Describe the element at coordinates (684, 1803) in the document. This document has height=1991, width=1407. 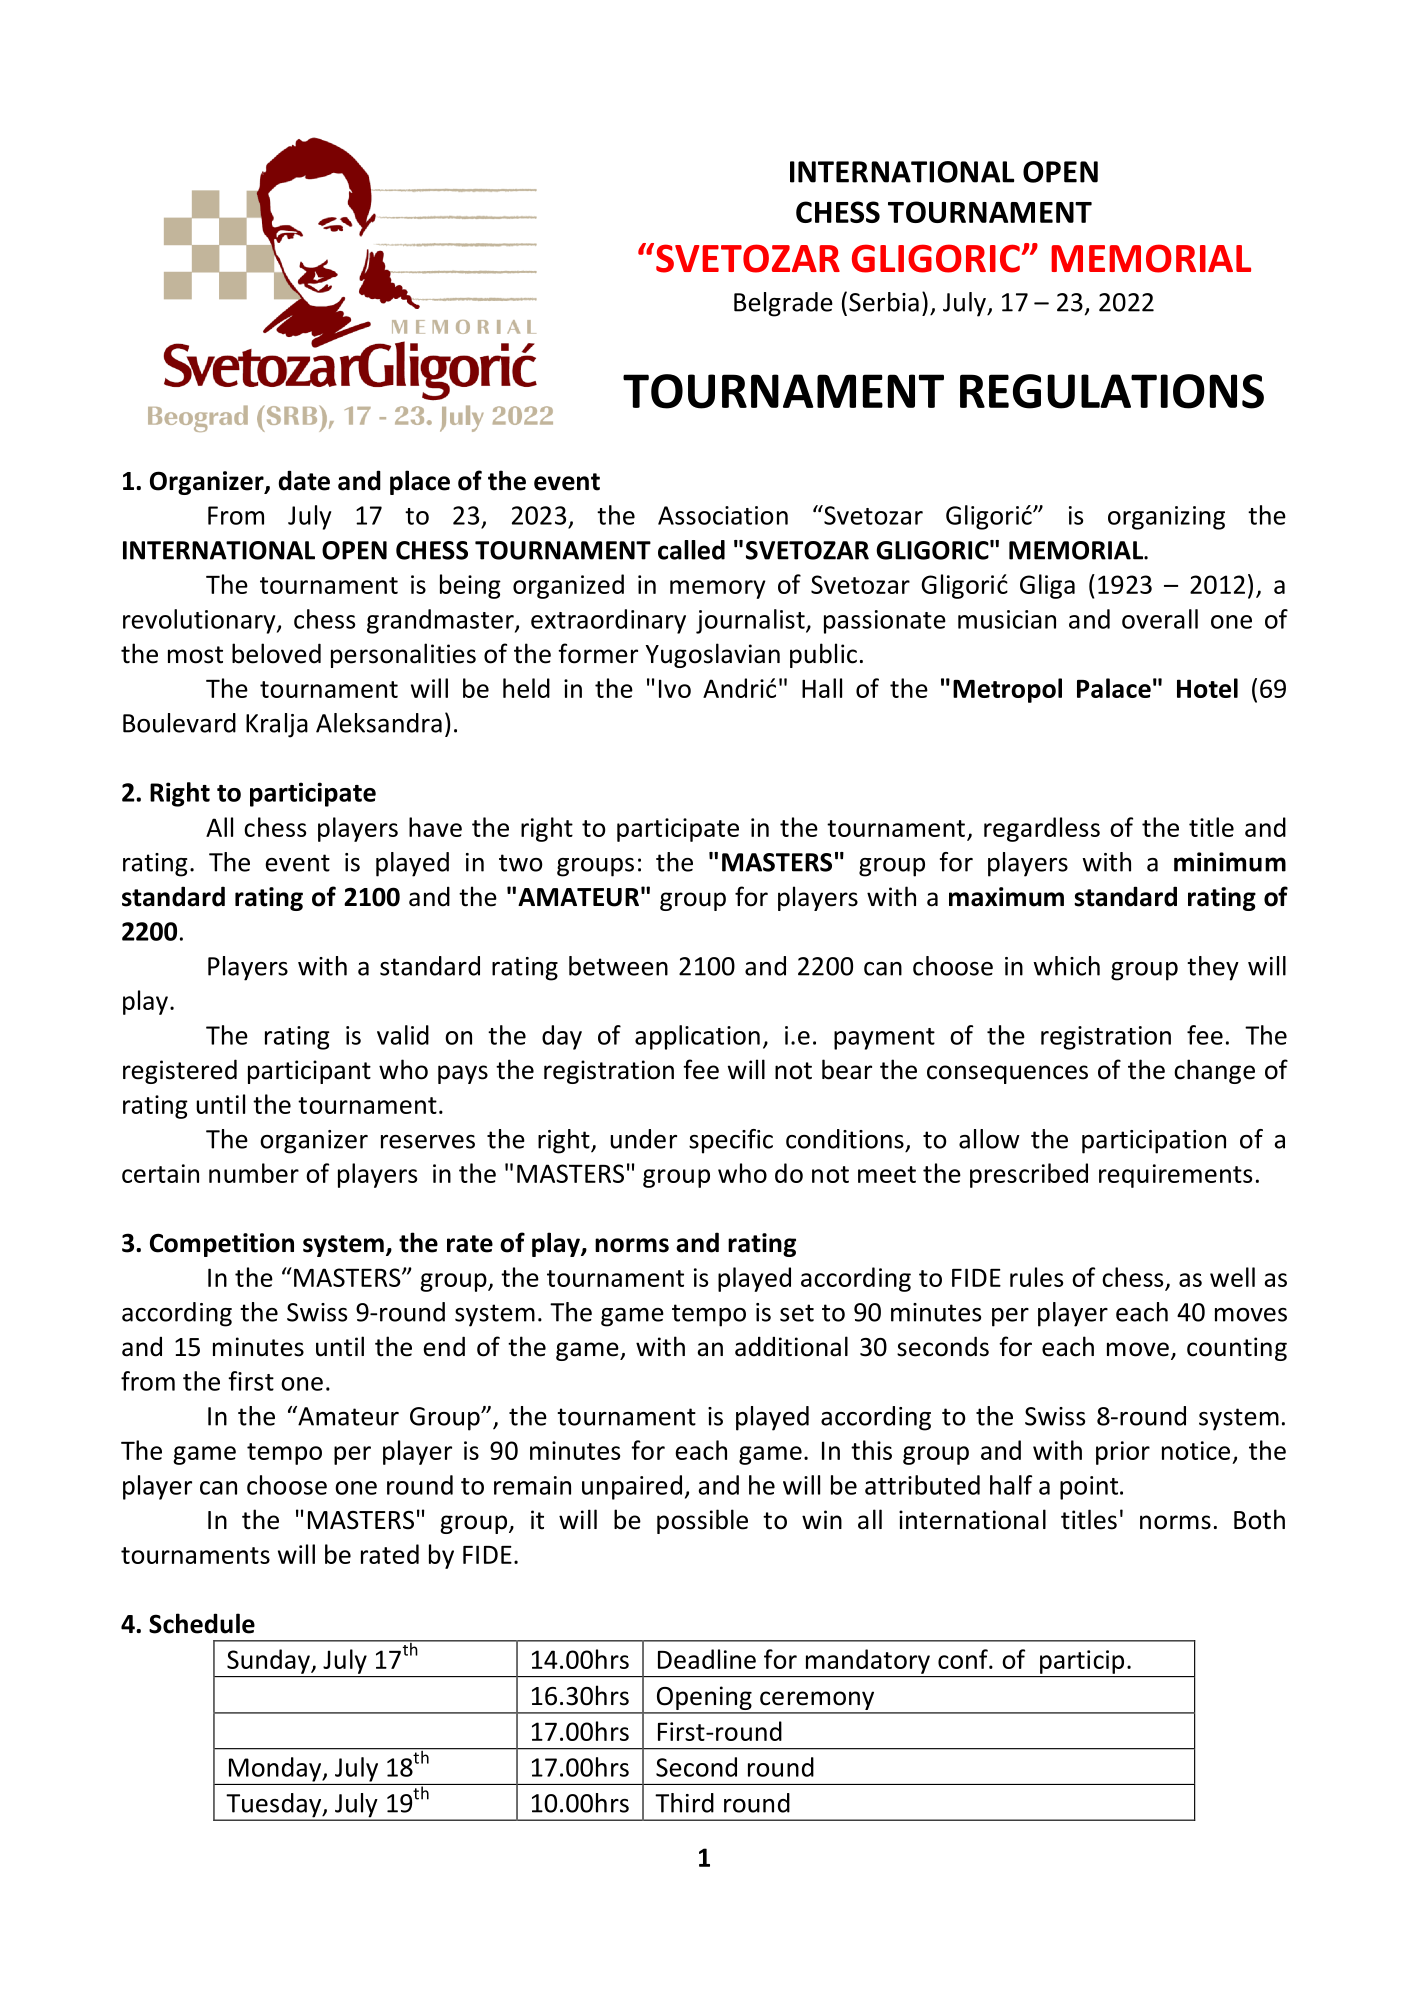
I see `Third` at that location.
